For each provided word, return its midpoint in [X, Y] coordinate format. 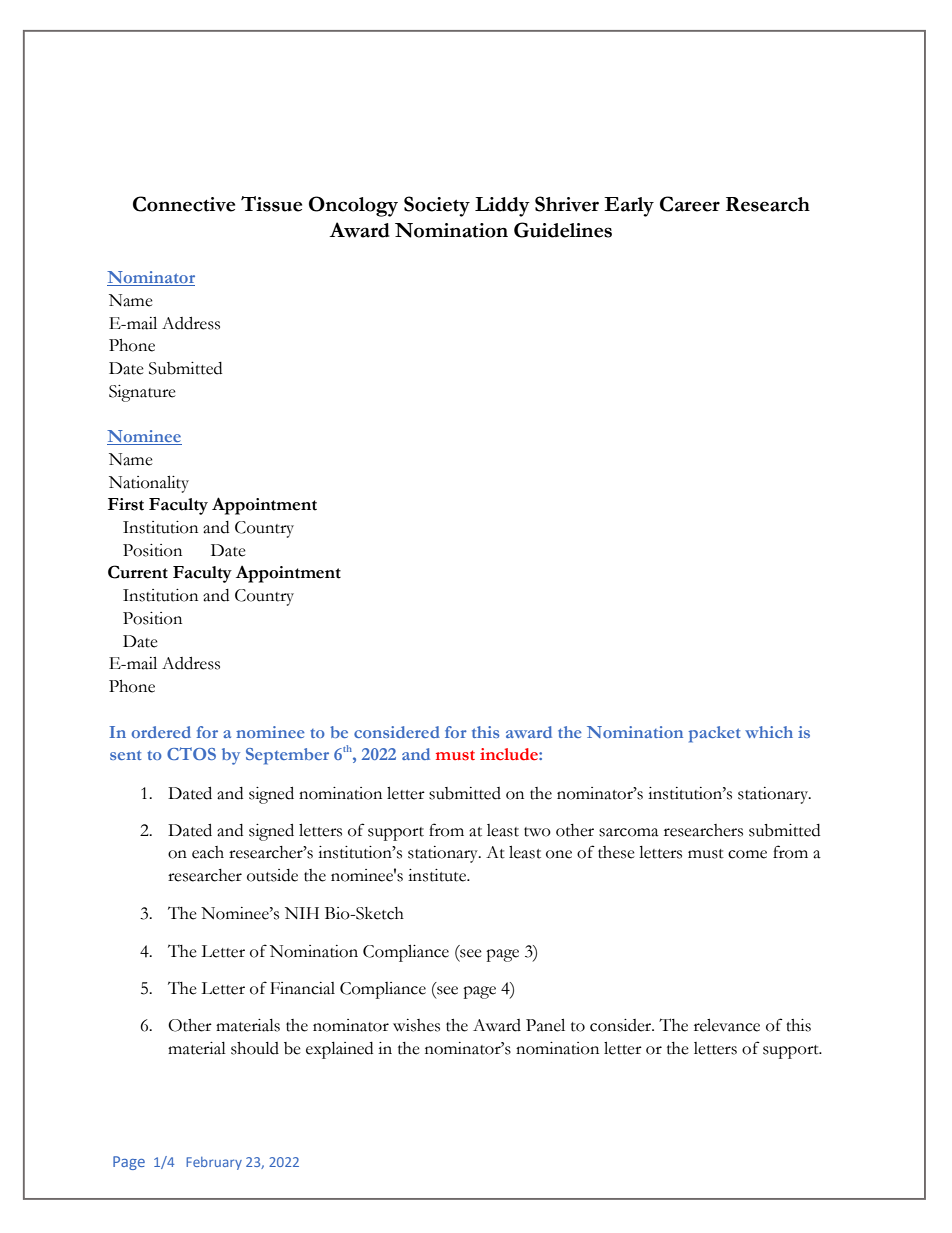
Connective [184, 204]
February [214, 1163]
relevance [727, 1025]
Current [138, 572]
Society [437, 206]
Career [690, 204]
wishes [416, 1025]
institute [438, 875]
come [747, 854]
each [208, 852]
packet [715, 734]
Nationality [149, 484]
